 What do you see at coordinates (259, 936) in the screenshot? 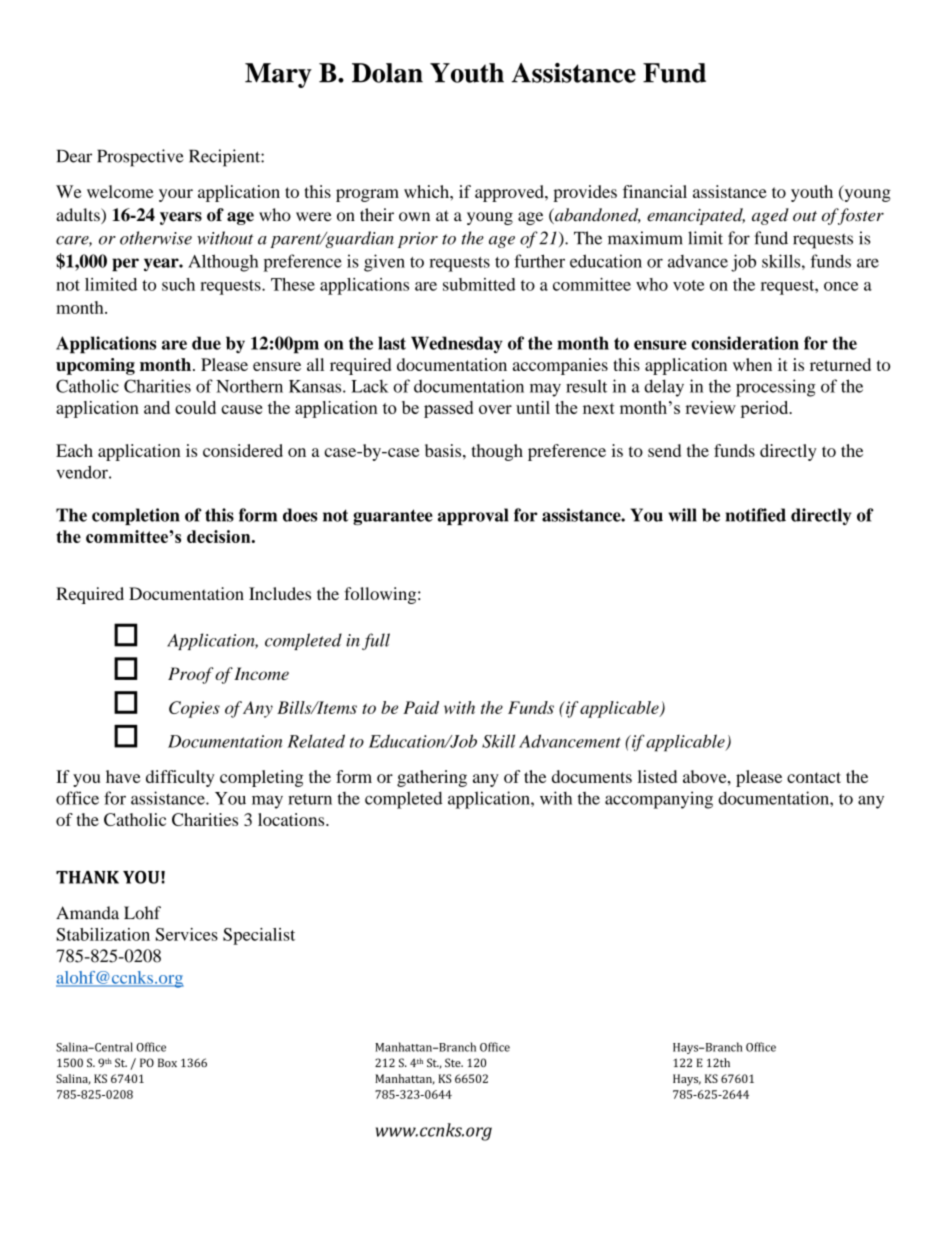
I see `Specialist` at bounding box center [259, 936].
